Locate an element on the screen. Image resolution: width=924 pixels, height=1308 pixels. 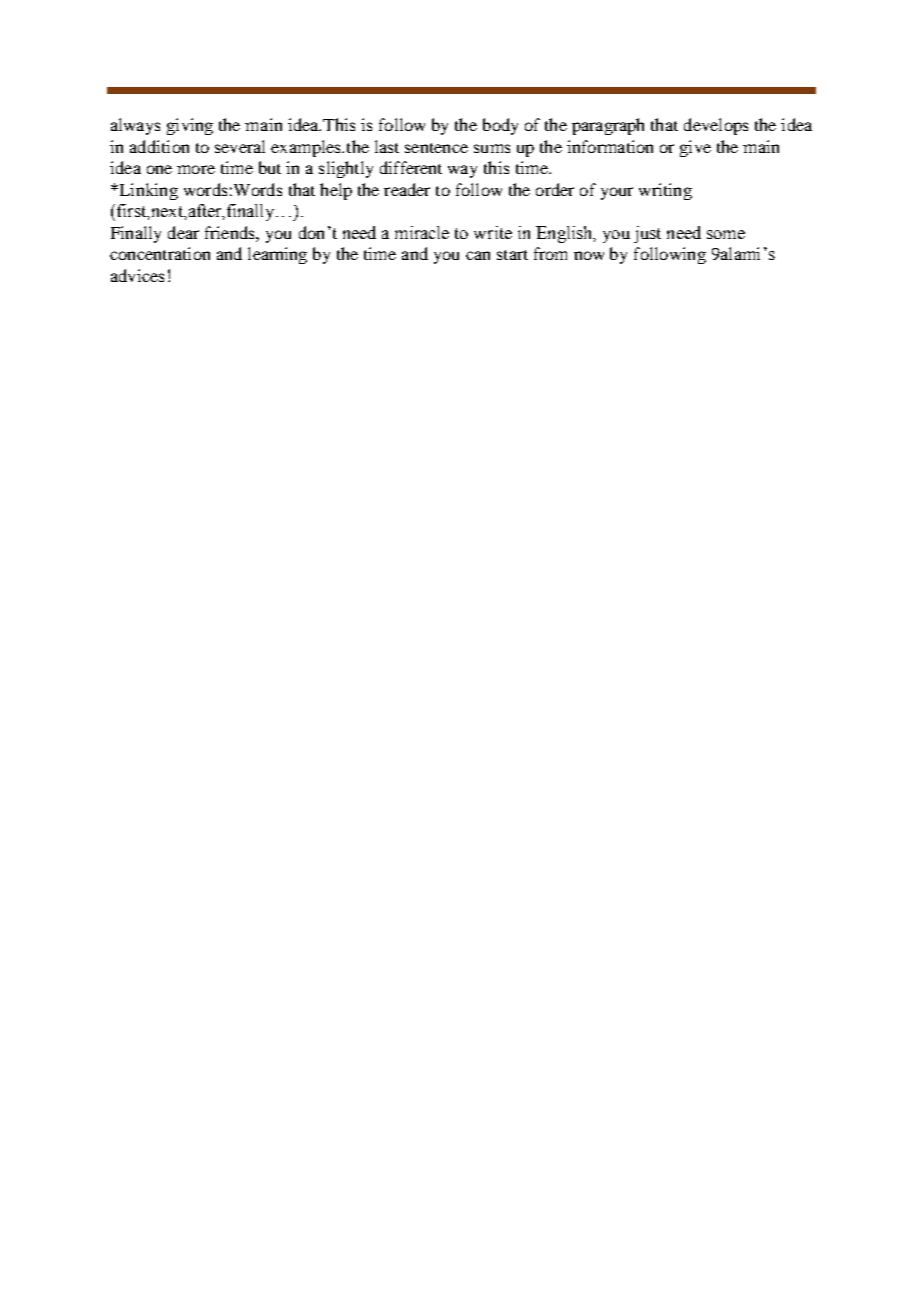
your is located at coordinates (617, 193).
